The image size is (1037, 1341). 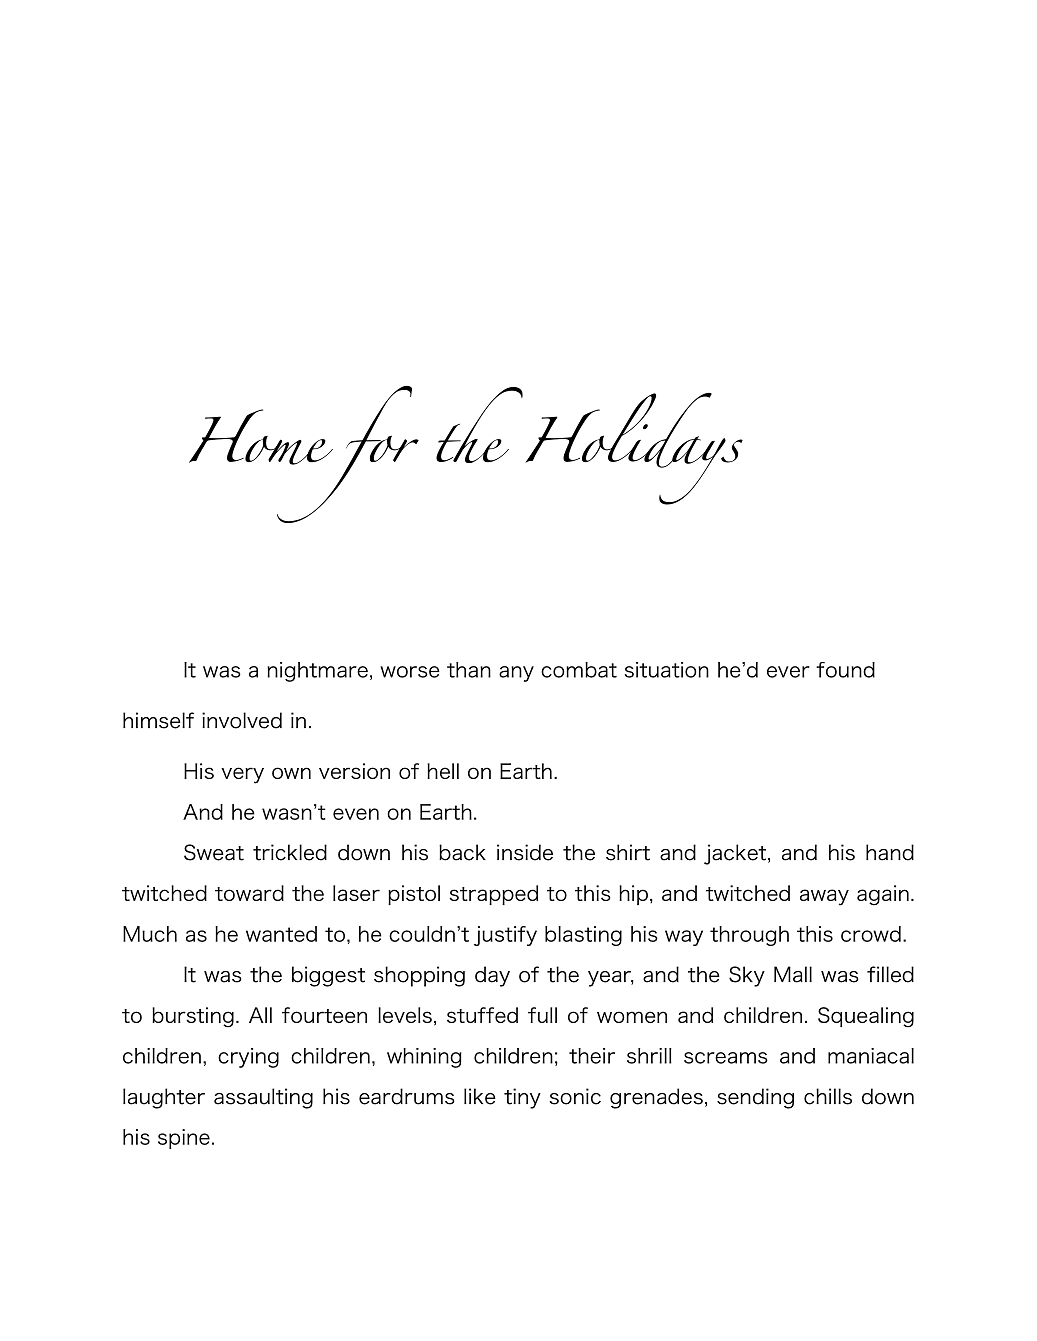 What do you see at coordinates (263, 1098) in the image?
I see `assaulting` at bounding box center [263, 1098].
